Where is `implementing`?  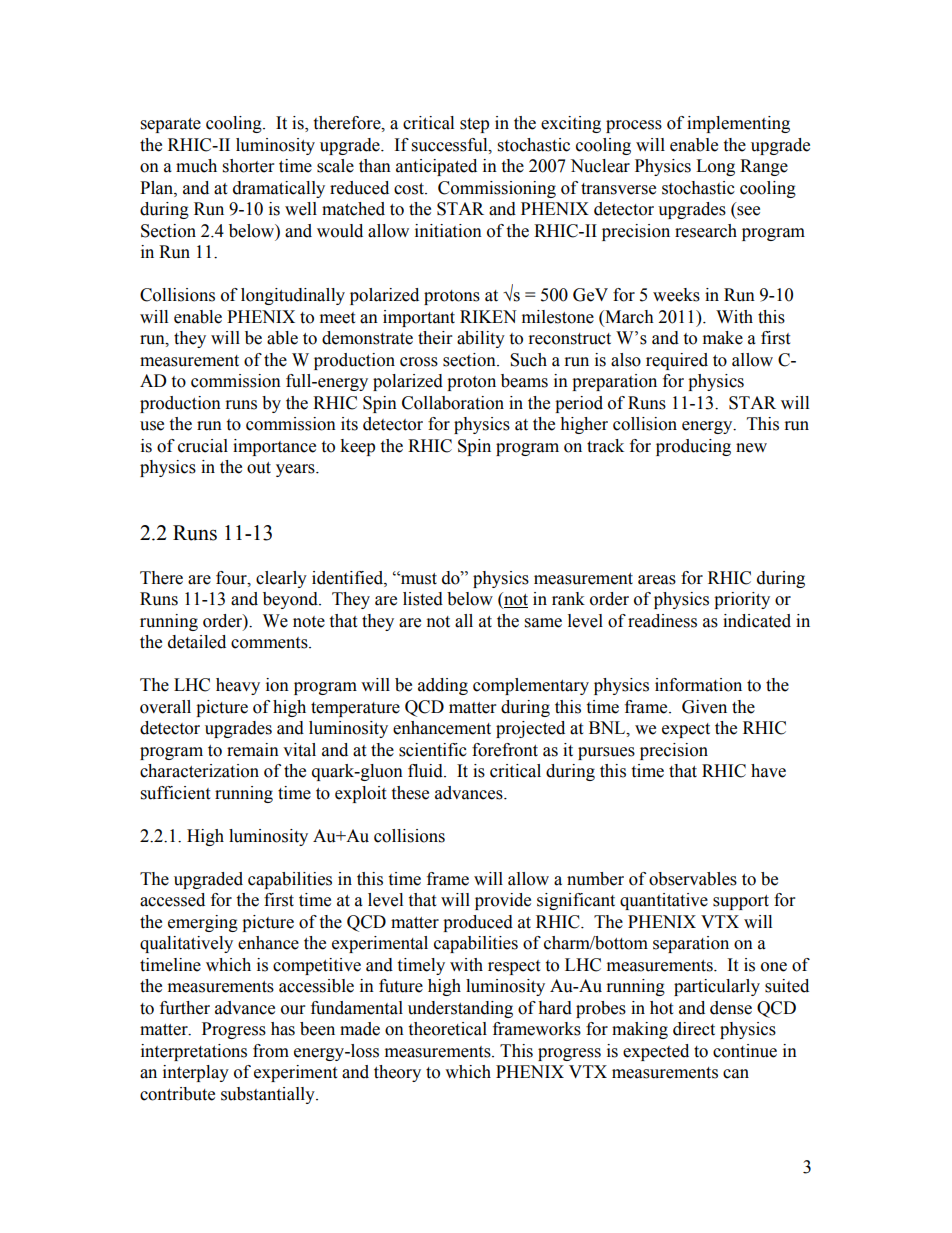
implementing is located at coordinates (738, 124).
